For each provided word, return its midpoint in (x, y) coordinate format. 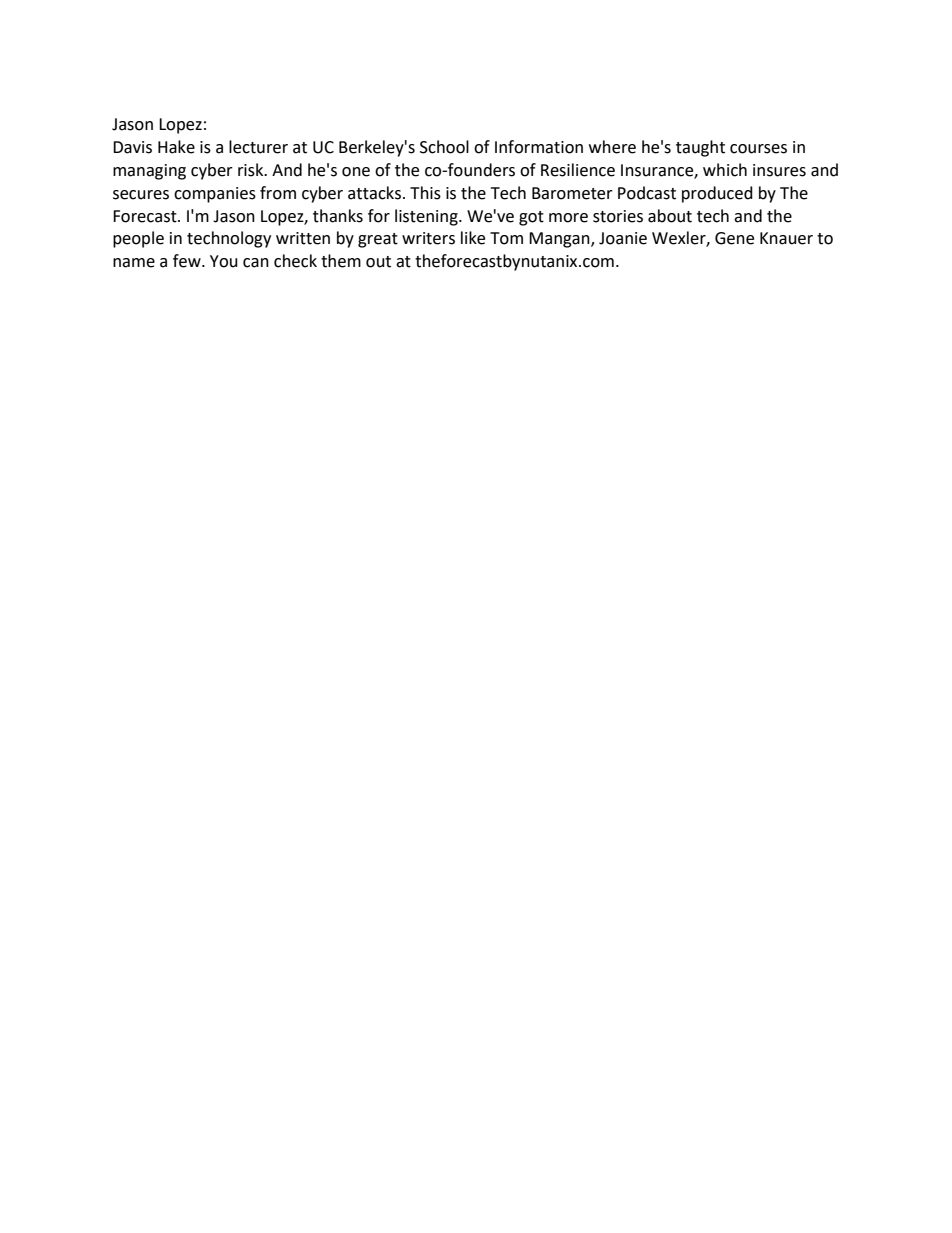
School (444, 147)
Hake (176, 147)
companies (215, 195)
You (224, 261)
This (425, 193)
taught (700, 148)
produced (717, 194)
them (341, 261)
